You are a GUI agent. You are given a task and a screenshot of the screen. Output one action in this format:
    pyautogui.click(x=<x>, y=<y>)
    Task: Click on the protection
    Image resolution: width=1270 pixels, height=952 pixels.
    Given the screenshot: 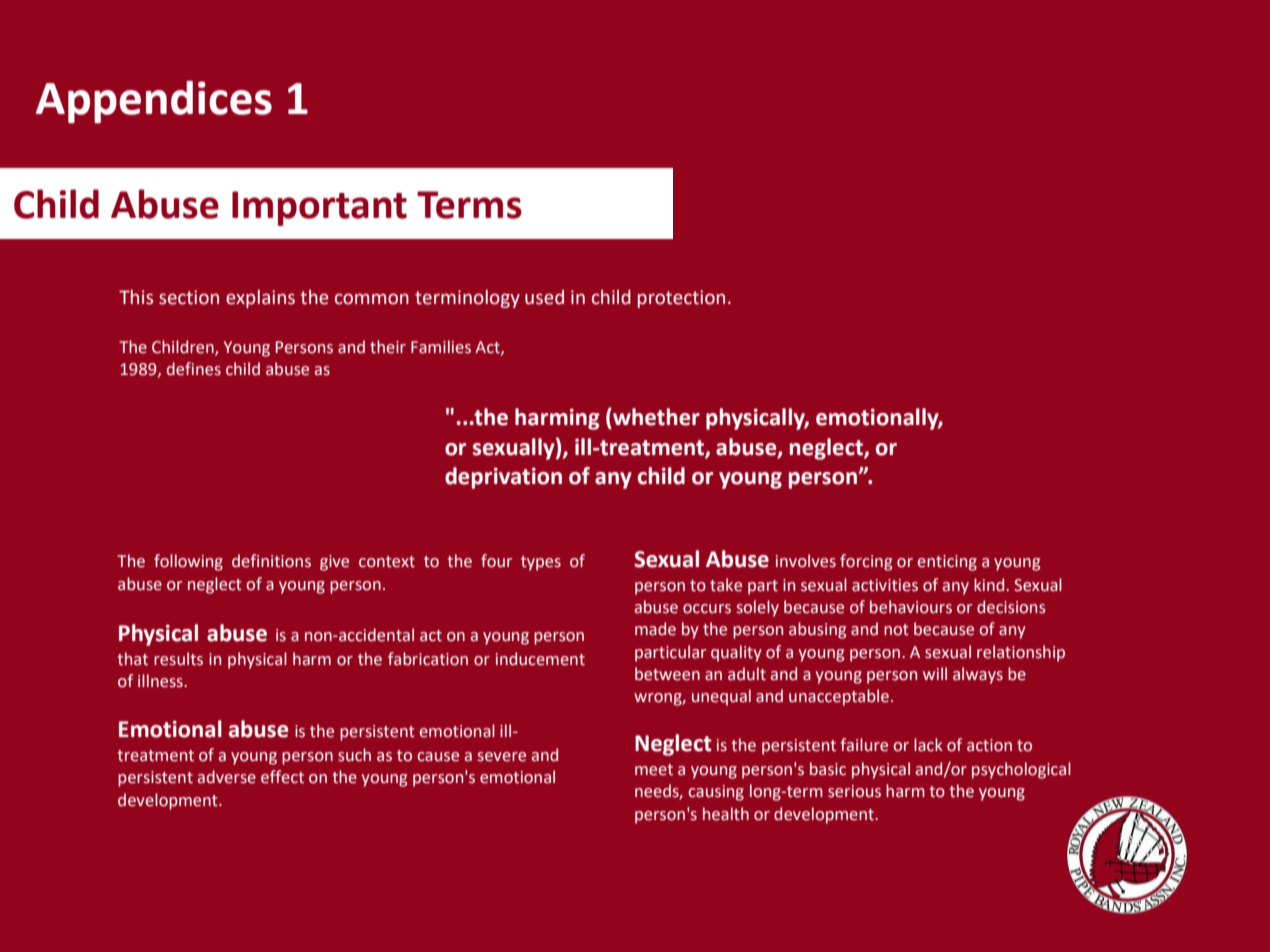 What is the action you would take?
    pyautogui.click(x=681, y=299)
